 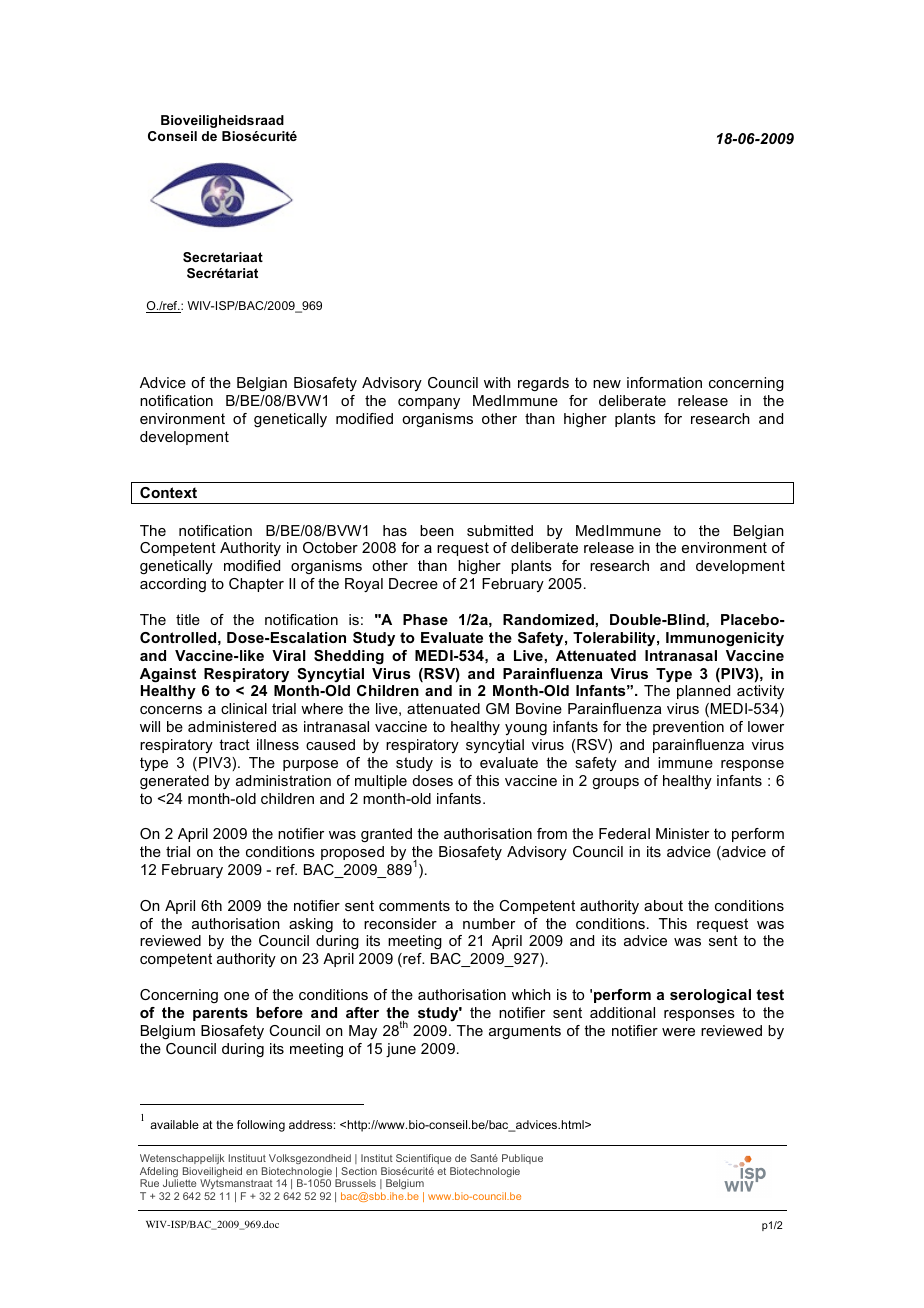 I want to click on serological, so click(x=710, y=996).
